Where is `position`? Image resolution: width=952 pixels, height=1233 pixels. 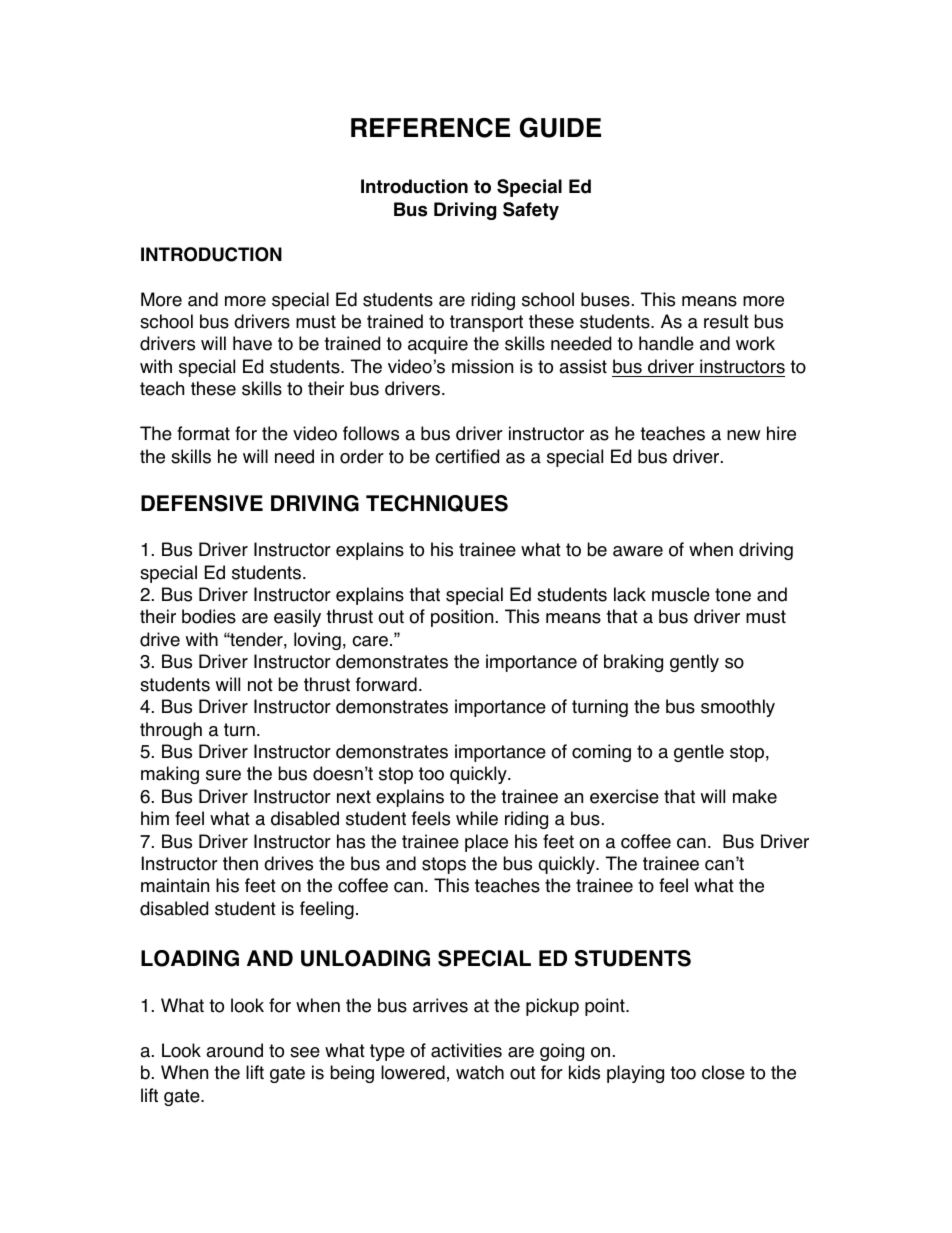 position is located at coordinates (462, 618).
